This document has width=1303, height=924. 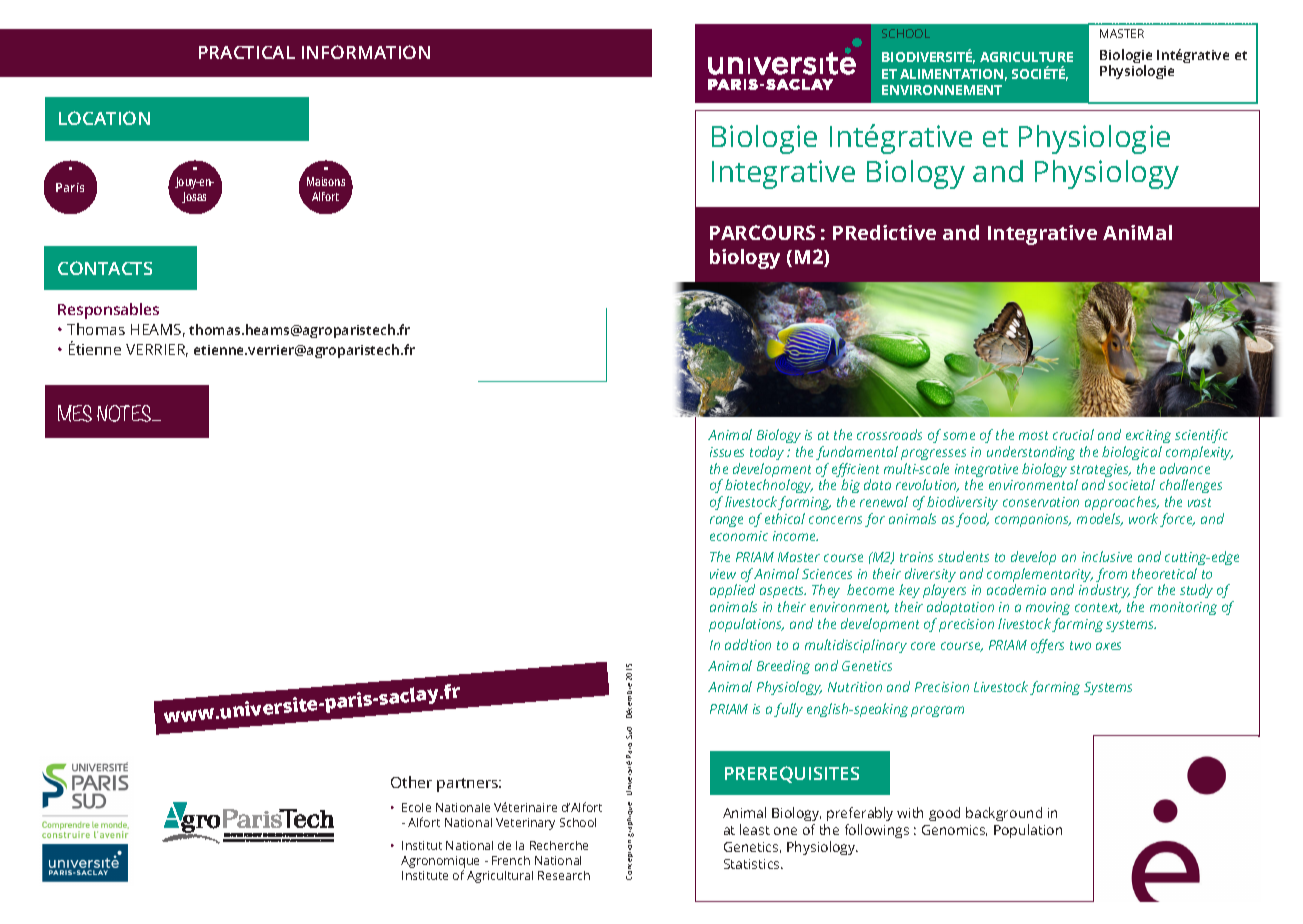 I want to click on issues, so click(x=727, y=452).
